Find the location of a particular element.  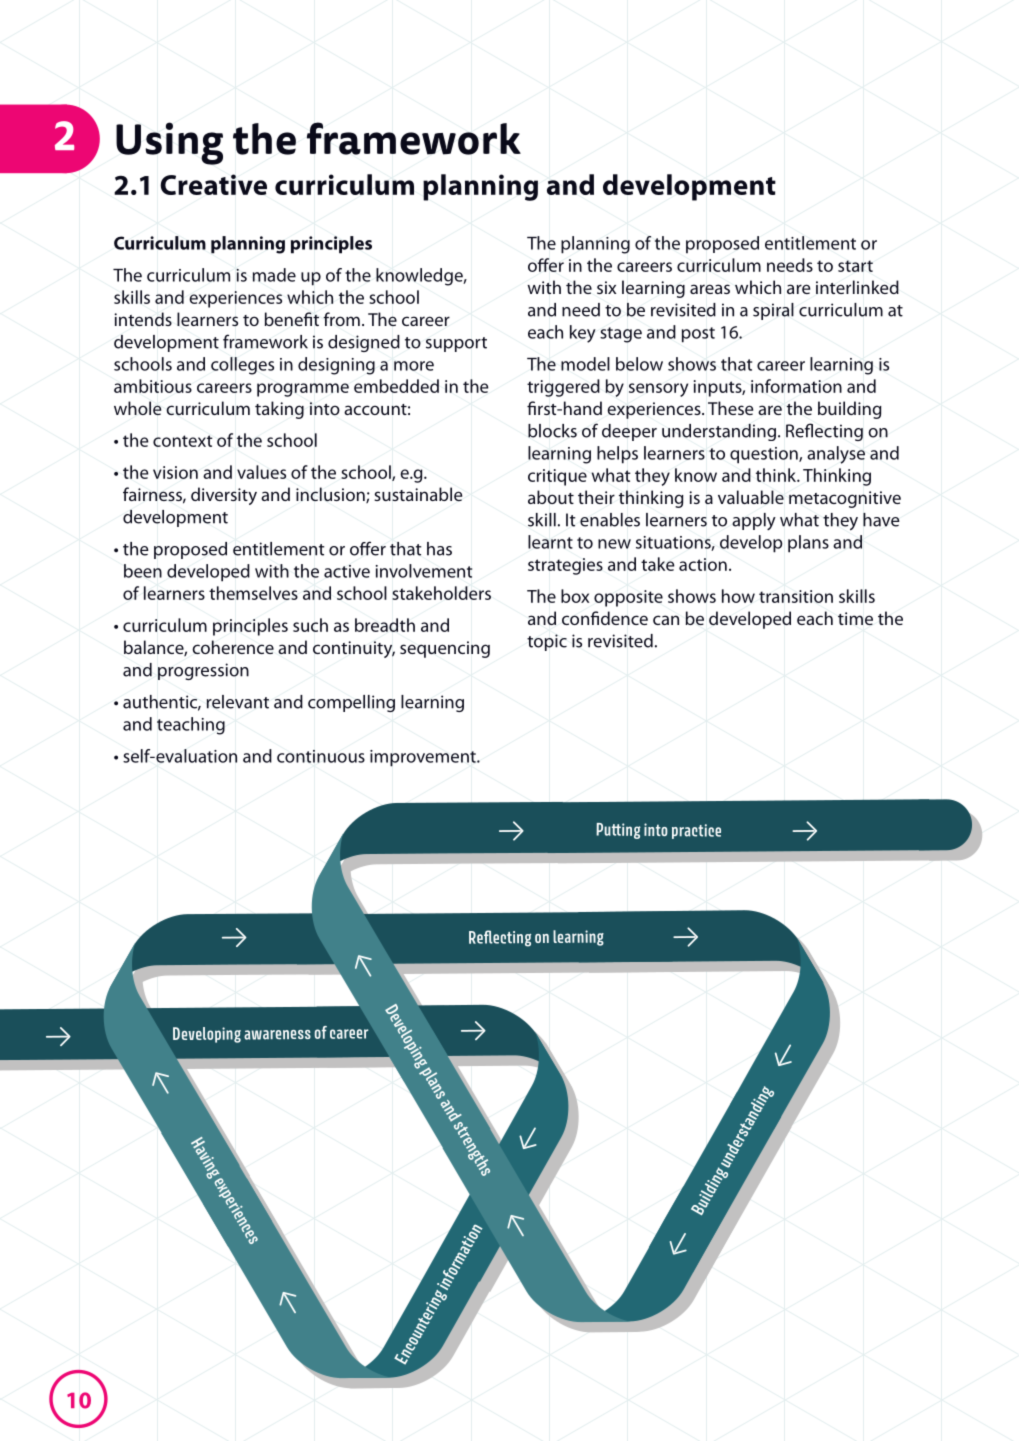

triggered is located at coordinates (563, 388).
